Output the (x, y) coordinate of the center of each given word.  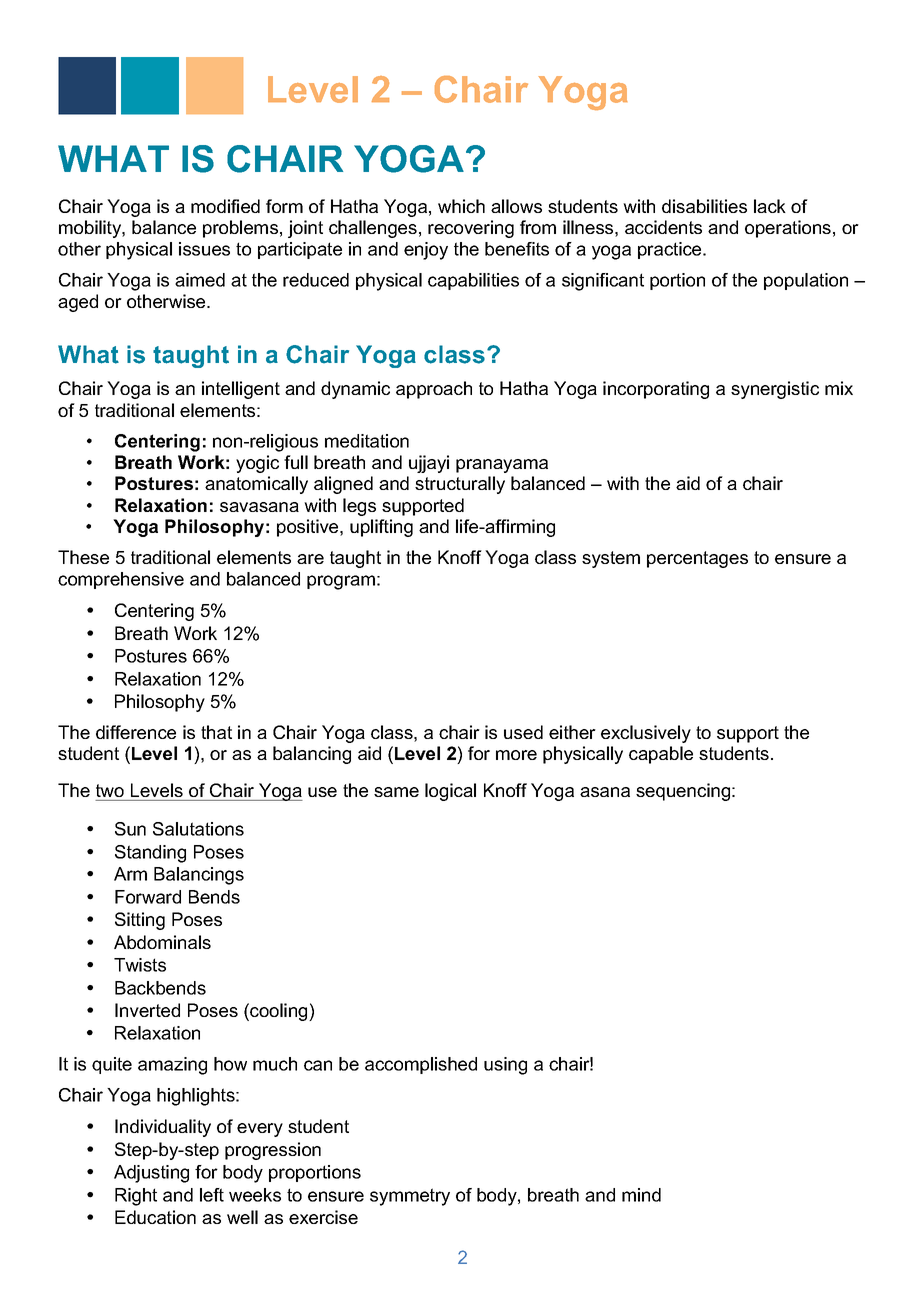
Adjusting (151, 1174)
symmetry (410, 1197)
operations (788, 229)
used (523, 732)
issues (204, 249)
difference (136, 732)
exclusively (646, 734)
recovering (471, 229)
